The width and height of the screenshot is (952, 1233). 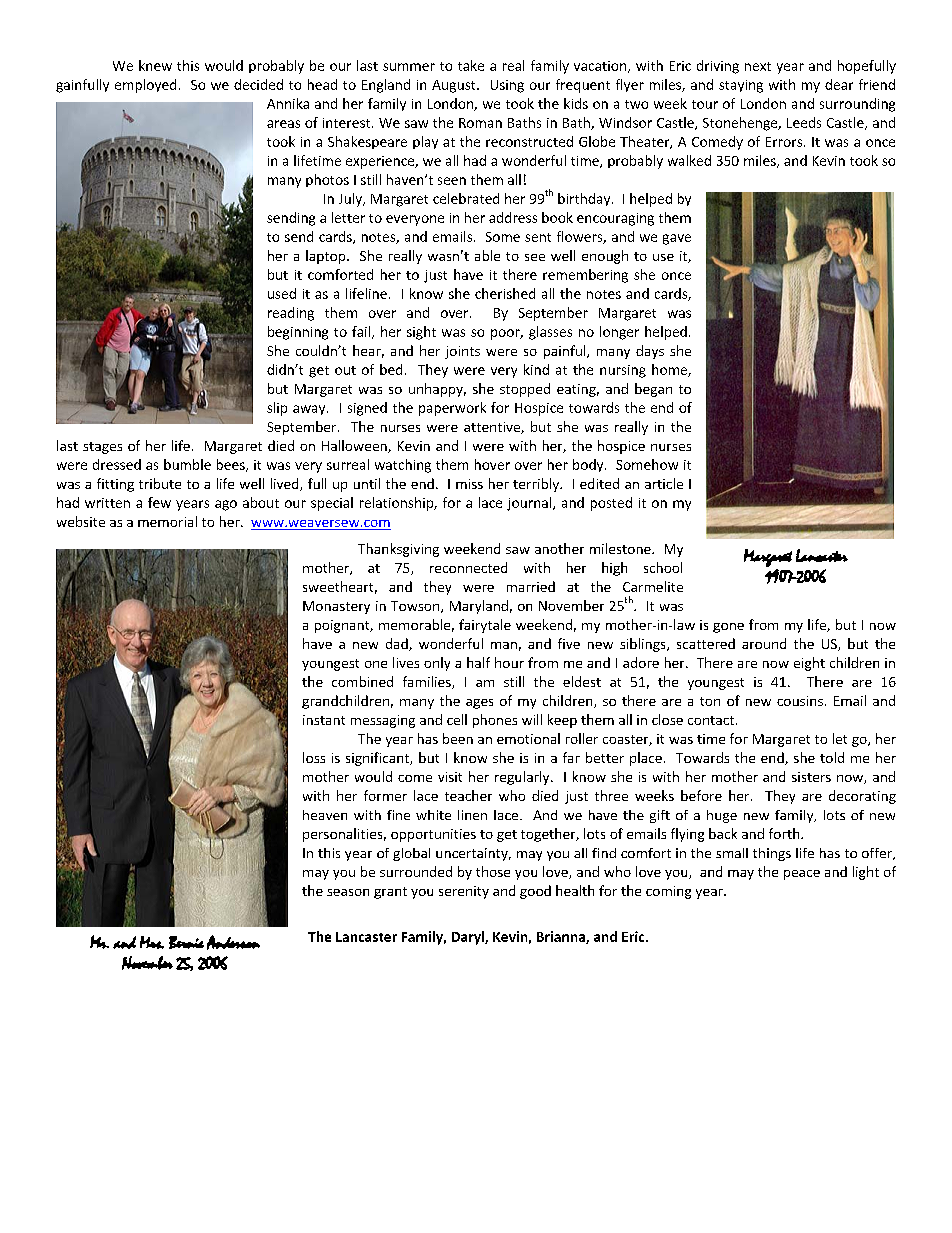 What do you see at coordinates (741, 86) in the screenshot?
I see `staying` at bounding box center [741, 86].
